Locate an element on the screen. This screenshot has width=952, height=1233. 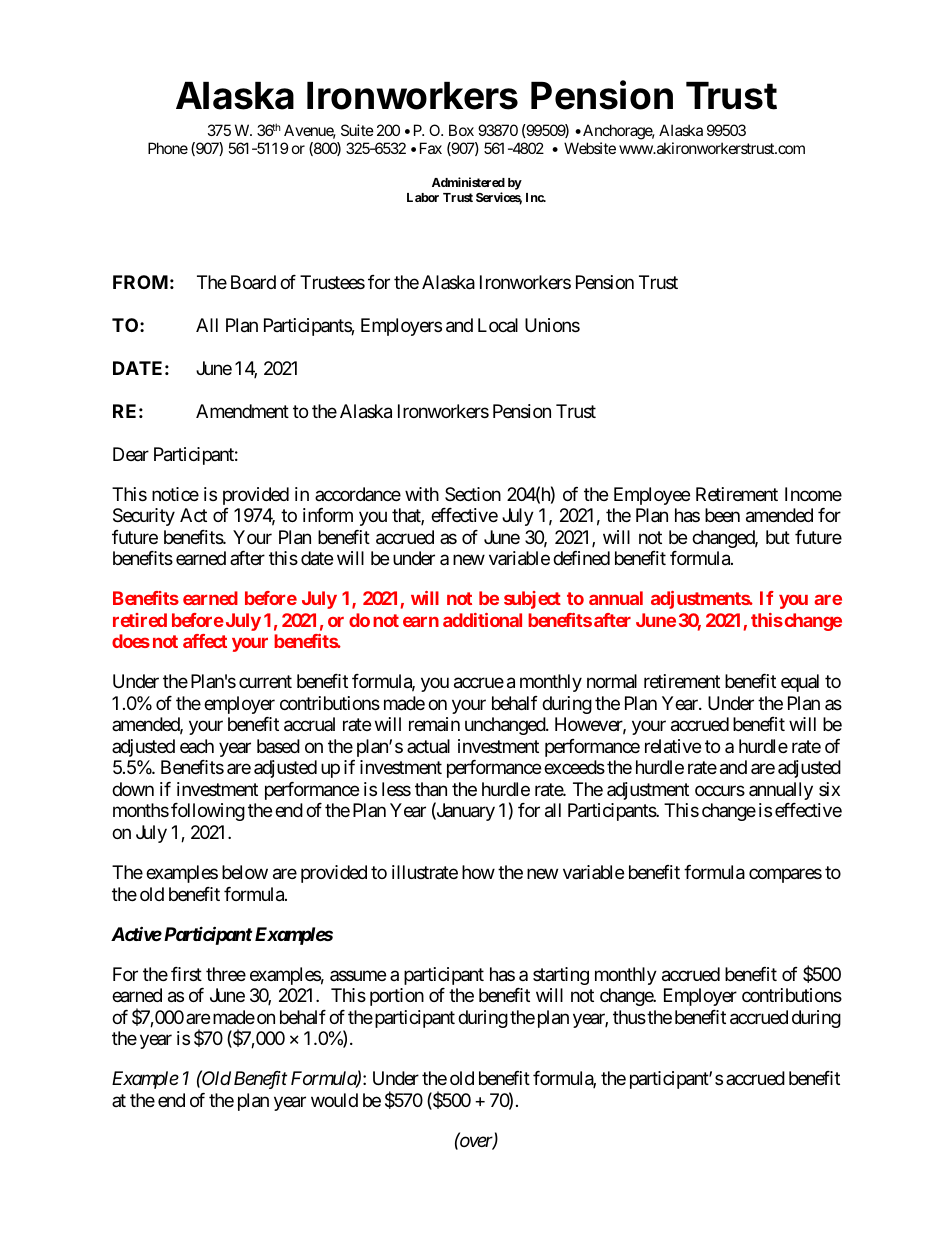
additional is located at coordinates (482, 620).
